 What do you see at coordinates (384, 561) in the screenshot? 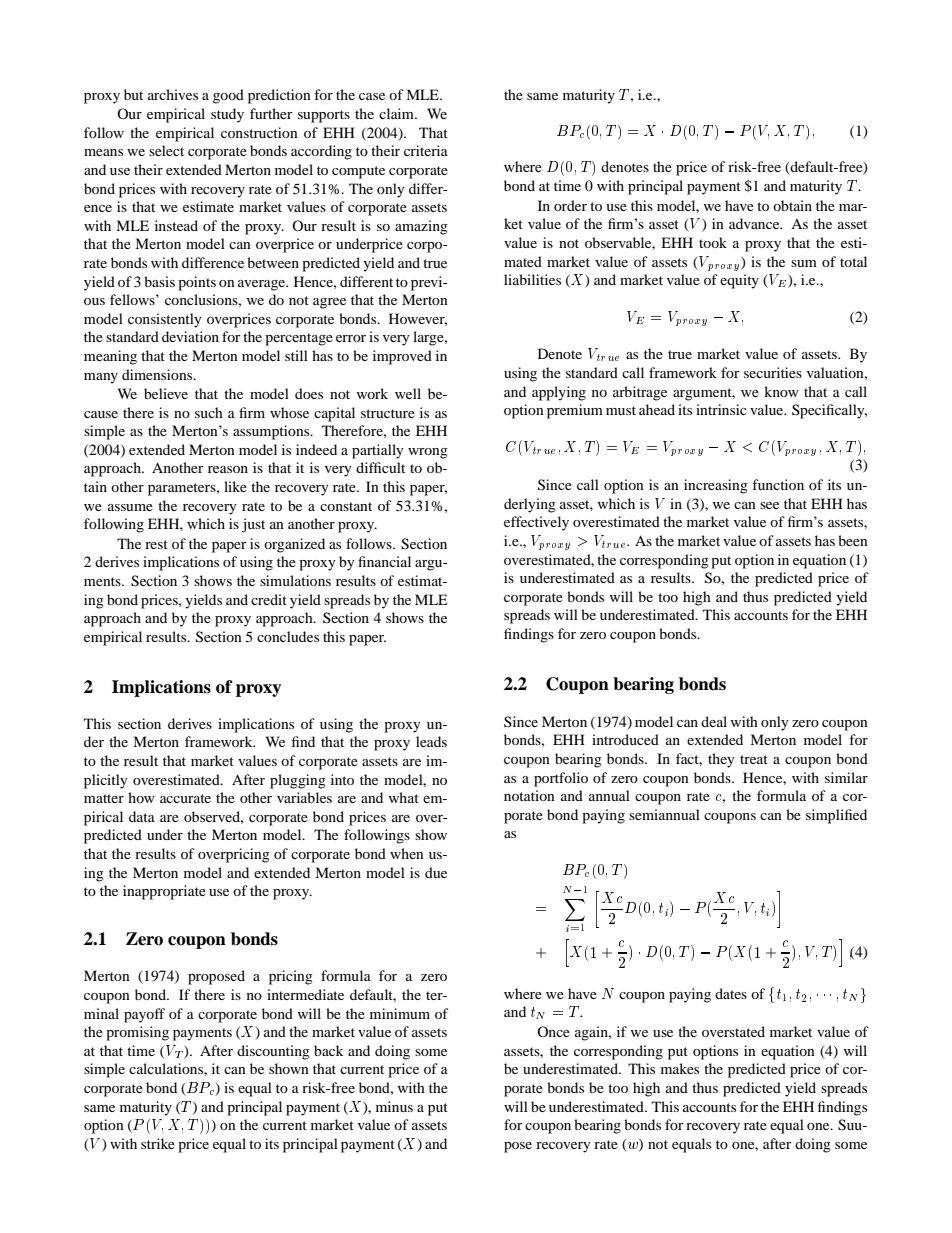
I see `financial` at bounding box center [384, 561].
